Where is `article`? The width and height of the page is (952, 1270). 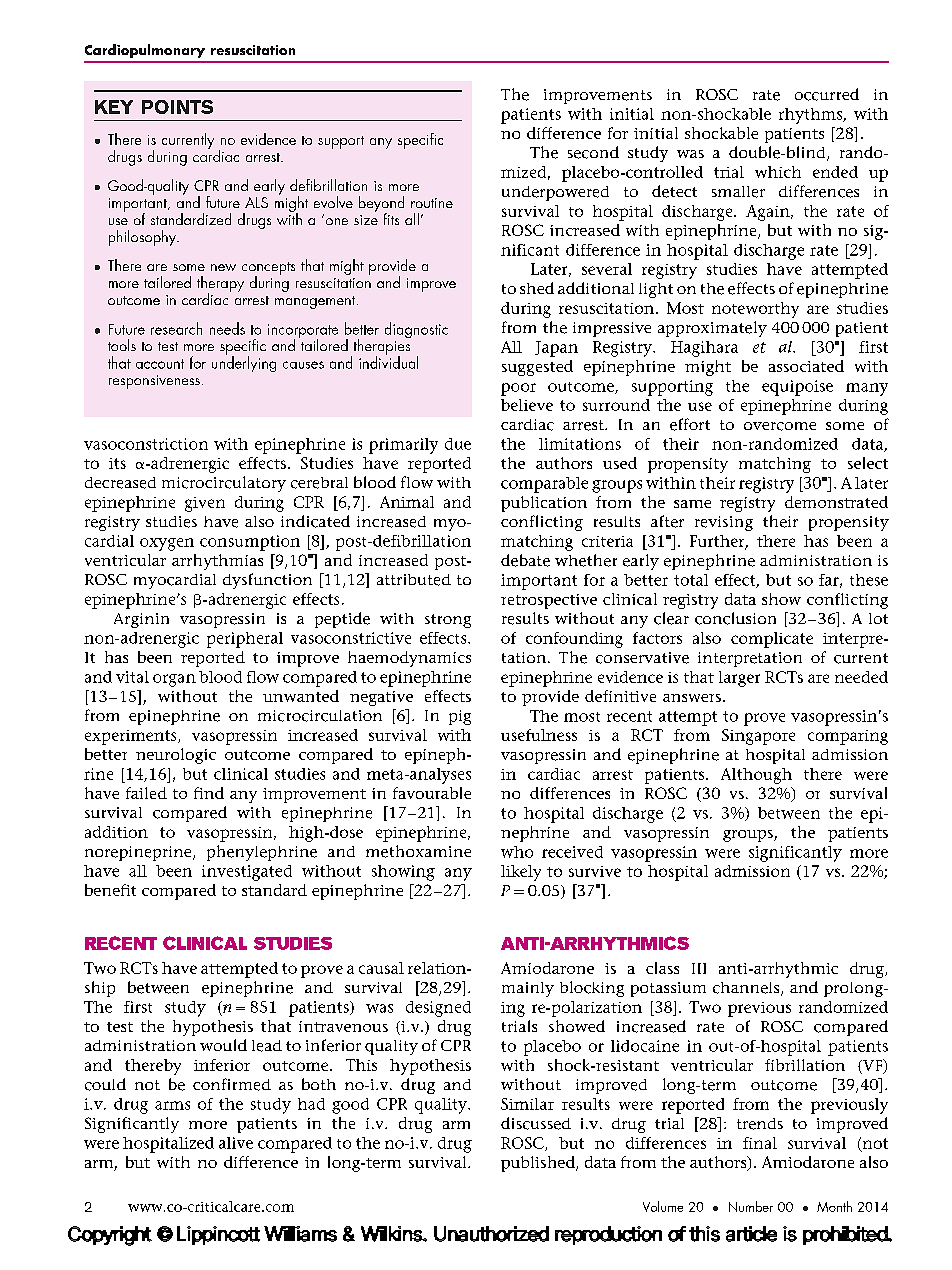 article is located at coordinates (751, 1234).
